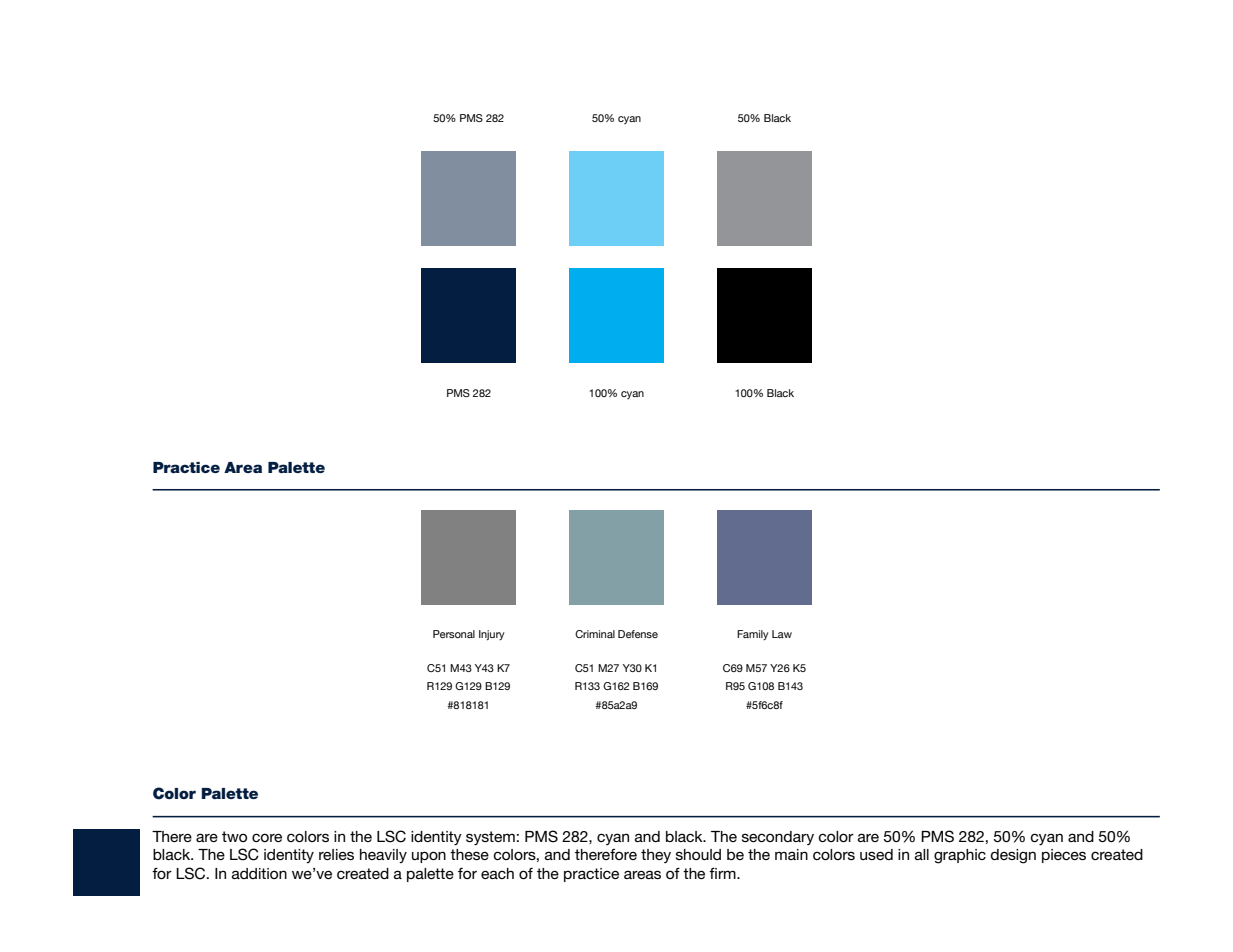  What do you see at coordinates (922, 854) in the document?
I see `all` at bounding box center [922, 854].
